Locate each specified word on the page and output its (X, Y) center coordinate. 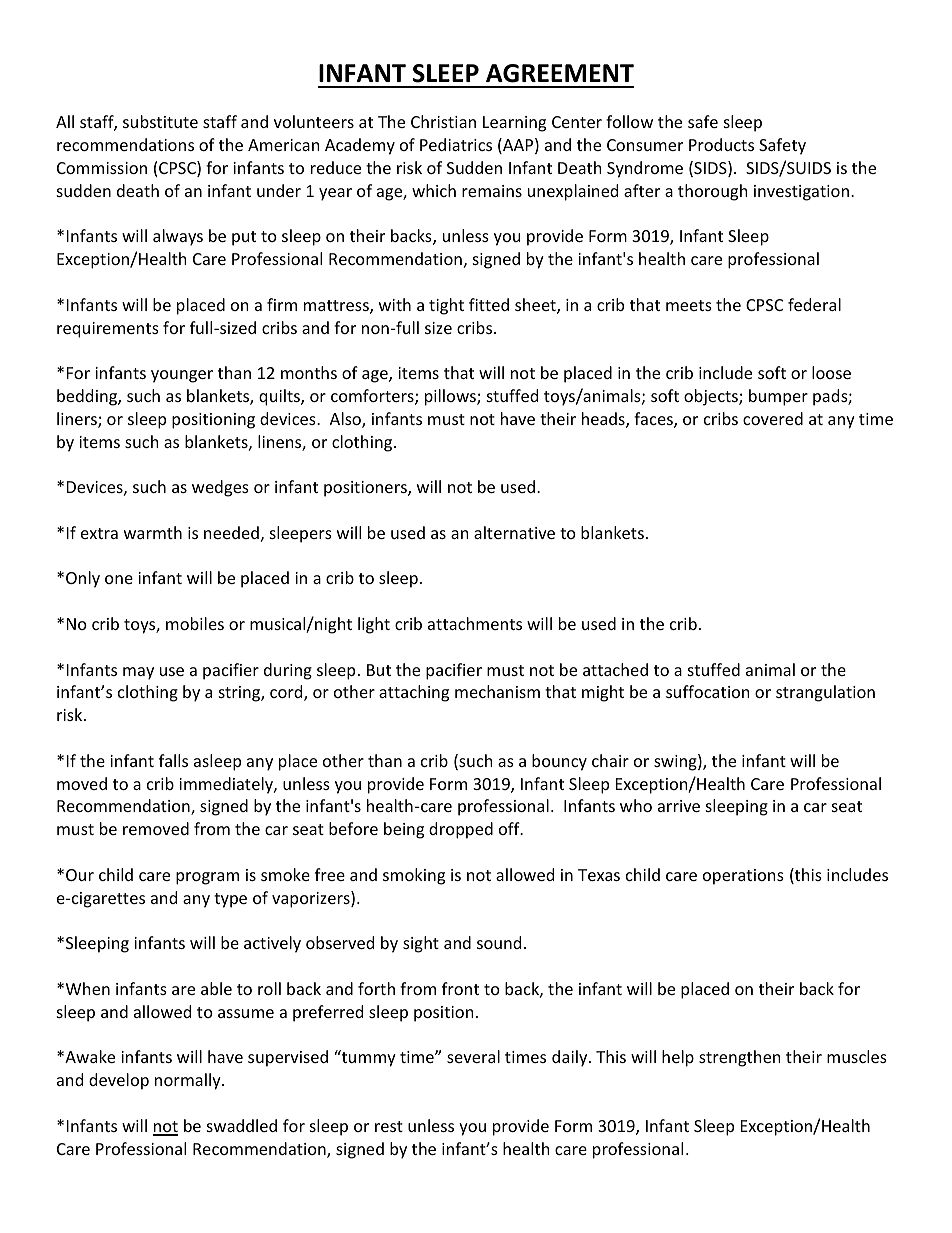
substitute (160, 121)
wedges (220, 488)
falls (173, 760)
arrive (679, 806)
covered (773, 418)
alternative (514, 532)
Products (721, 144)
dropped (461, 830)
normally (189, 1081)
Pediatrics (456, 144)
